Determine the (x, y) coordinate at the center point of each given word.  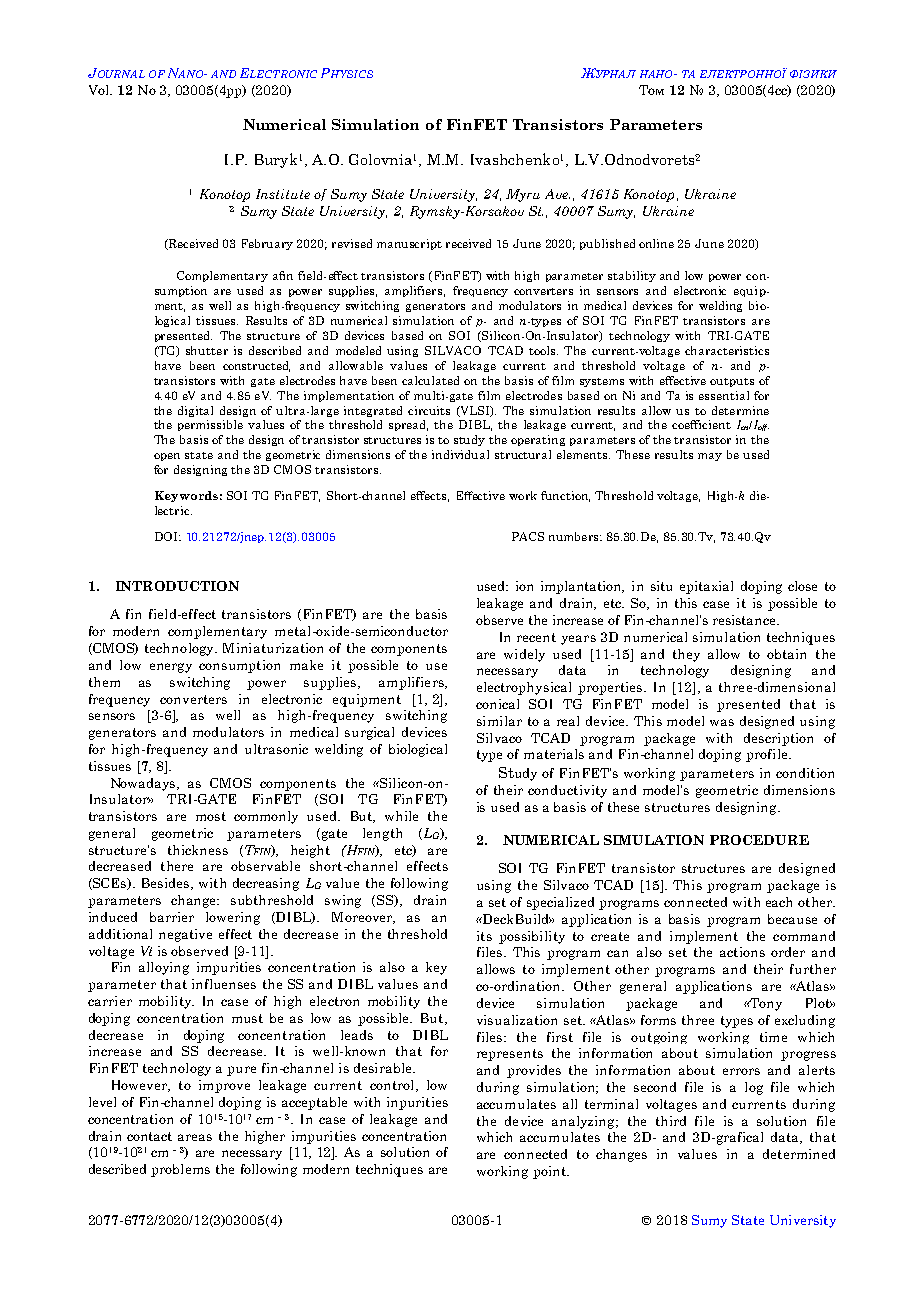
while (401, 816)
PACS (528, 536)
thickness (198, 850)
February (267, 244)
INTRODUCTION (177, 586)
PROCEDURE (759, 840)
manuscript (409, 244)
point (550, 1172)
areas (195, 1137)
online (656, 243)
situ (661, 586)
